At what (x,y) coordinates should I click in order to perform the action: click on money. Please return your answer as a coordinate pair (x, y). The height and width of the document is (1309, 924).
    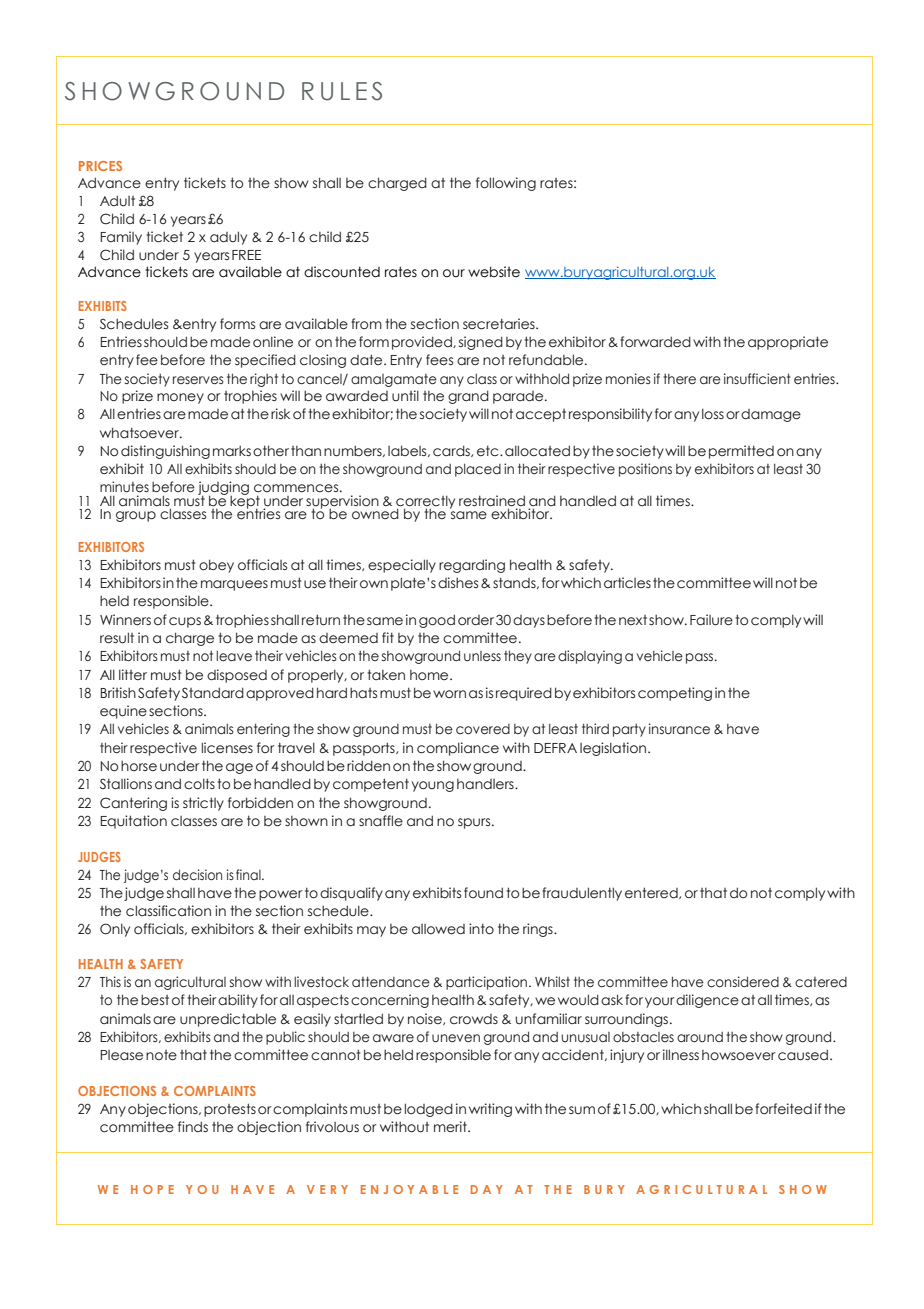
    Looking at the image, I should click on (180, 398).
